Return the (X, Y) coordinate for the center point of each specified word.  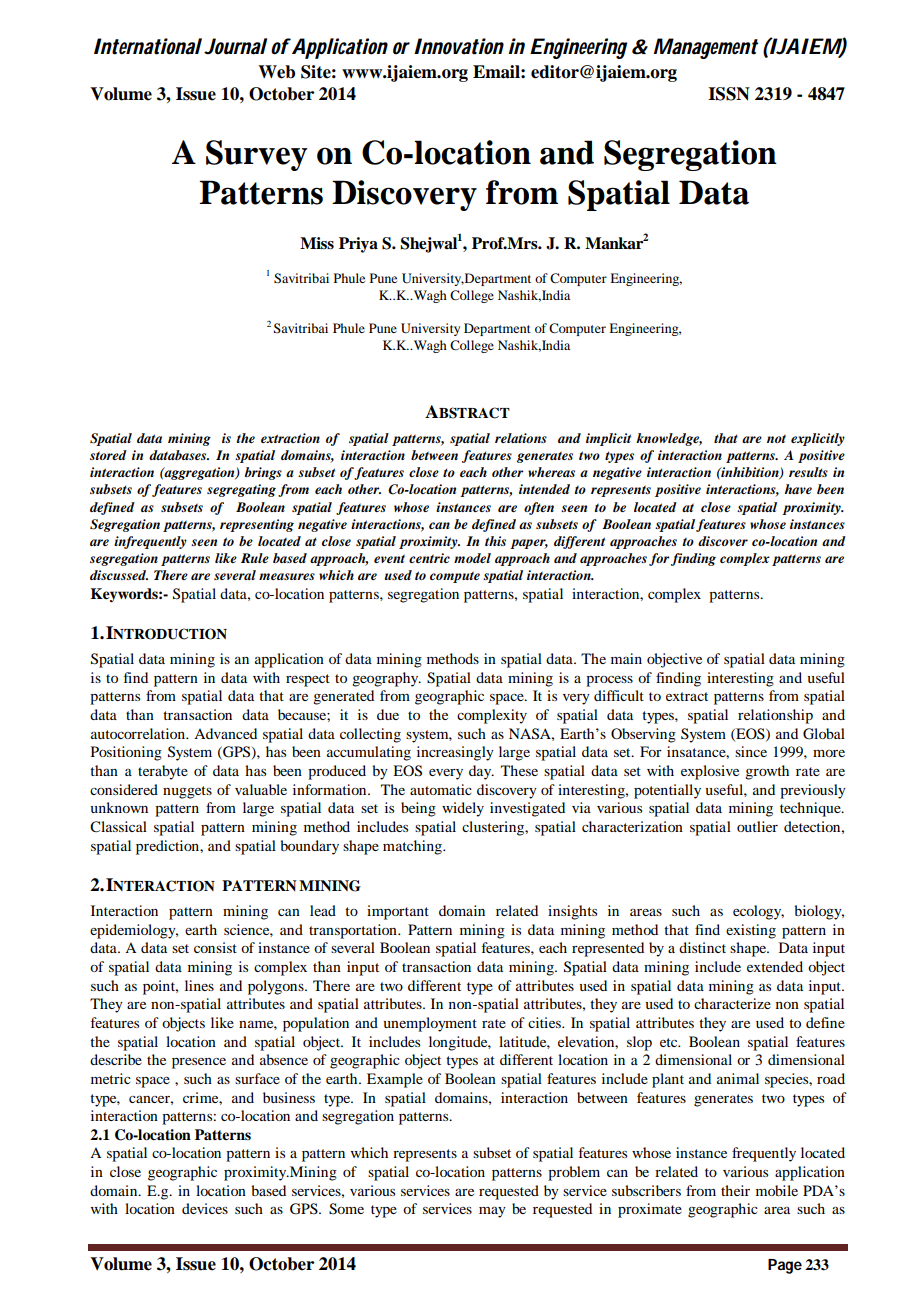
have (798, 489)
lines (199, 985)
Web (276, 72)
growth (767, 772)
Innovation (459, 46)
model (472, 558)
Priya (358, 245)
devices (205, 1208)
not (776, 438)
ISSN (729, 94)
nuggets (187, 792)
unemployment (430, 1024)
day (481, 772)
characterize (732, 1003)
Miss (317, 243)
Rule (255, 558)
